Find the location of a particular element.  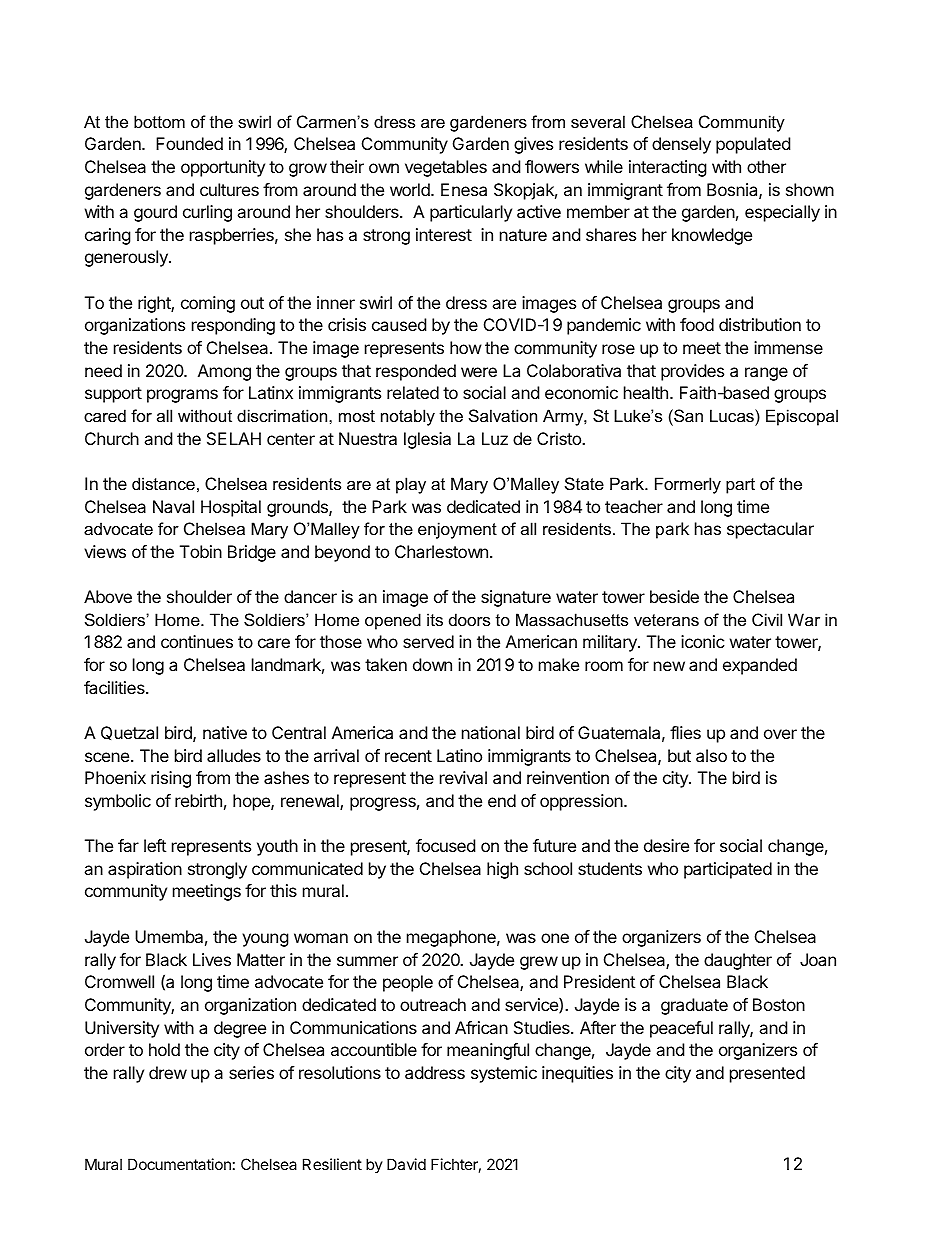

desire is located at coordinates (666, 845).
